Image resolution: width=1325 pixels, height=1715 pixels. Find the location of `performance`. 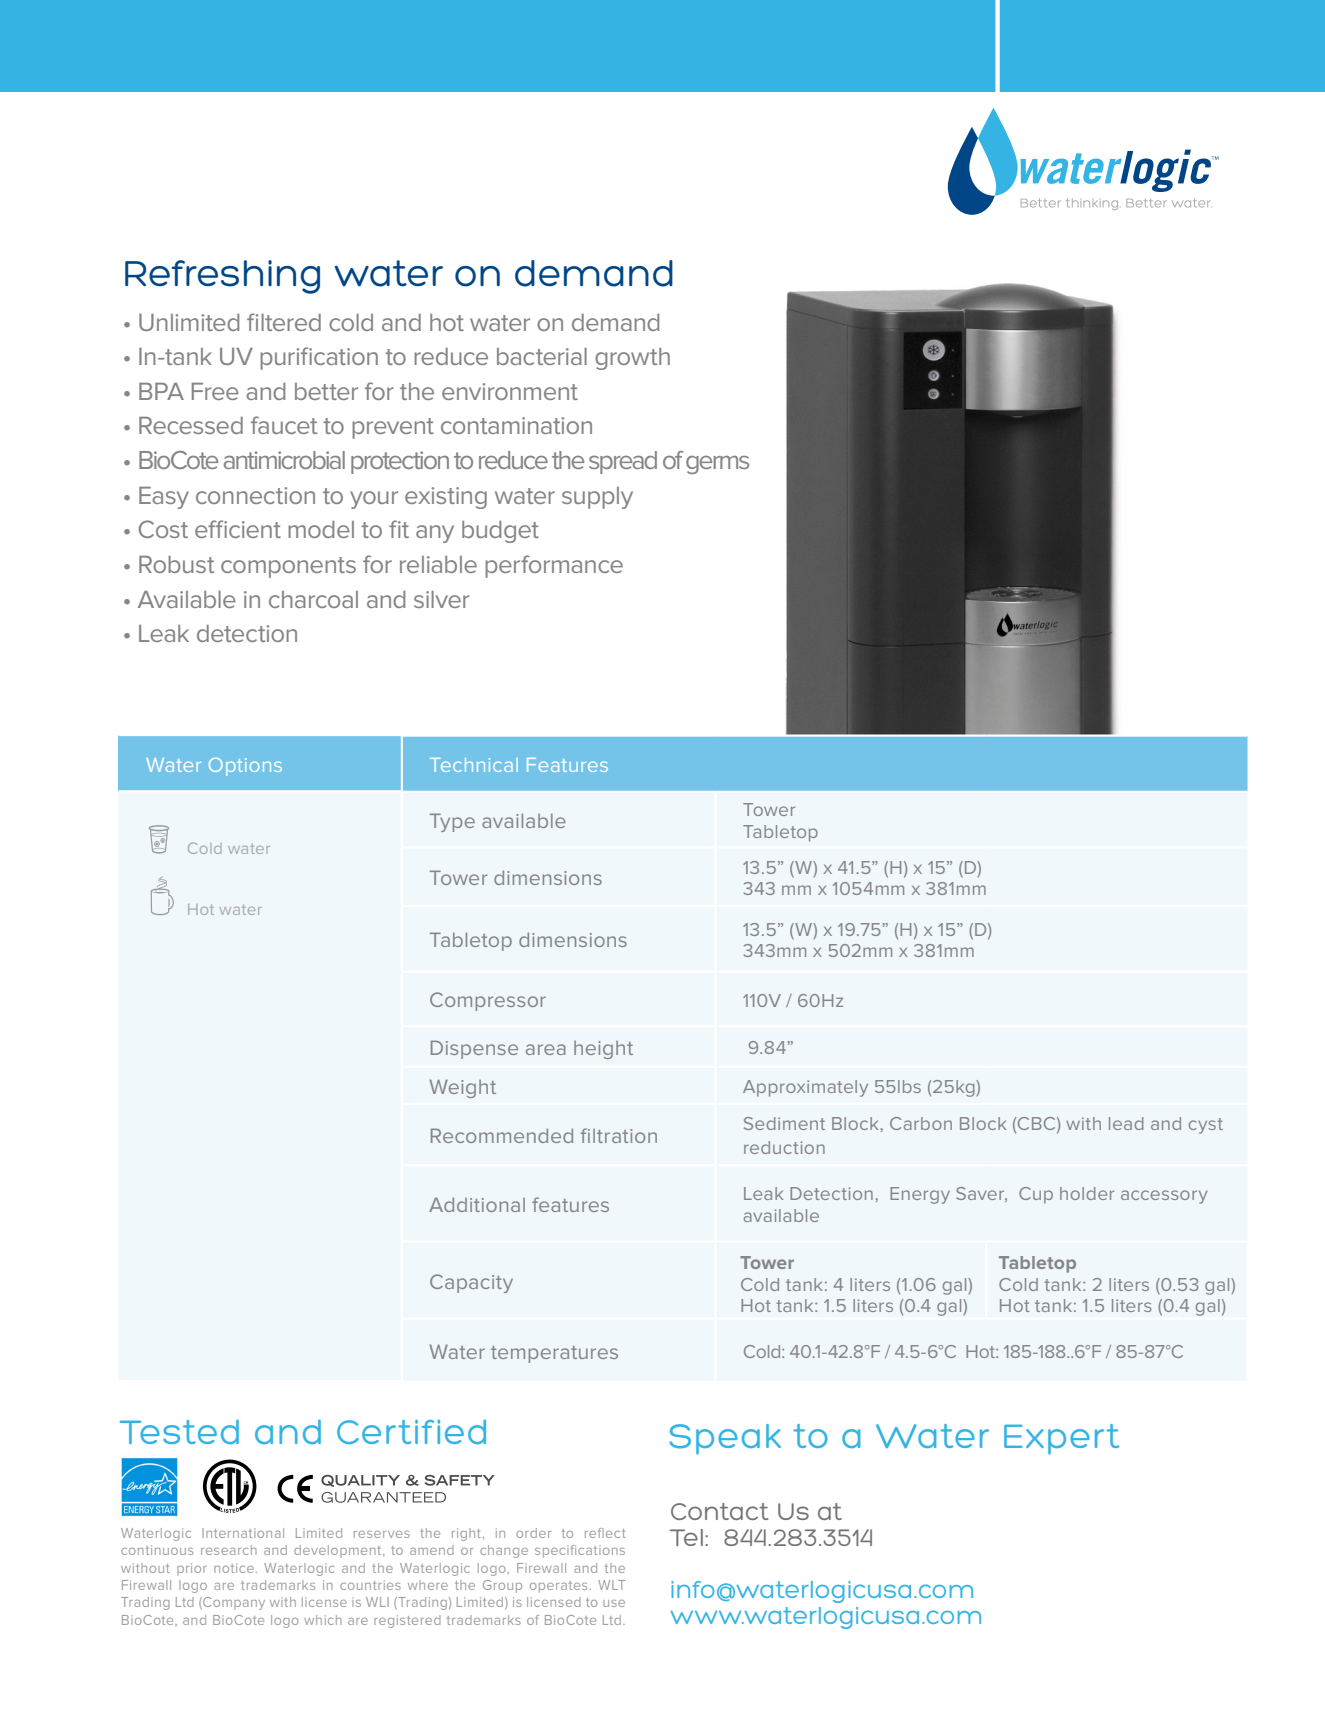

performance is located at coordinates (554, 566).
